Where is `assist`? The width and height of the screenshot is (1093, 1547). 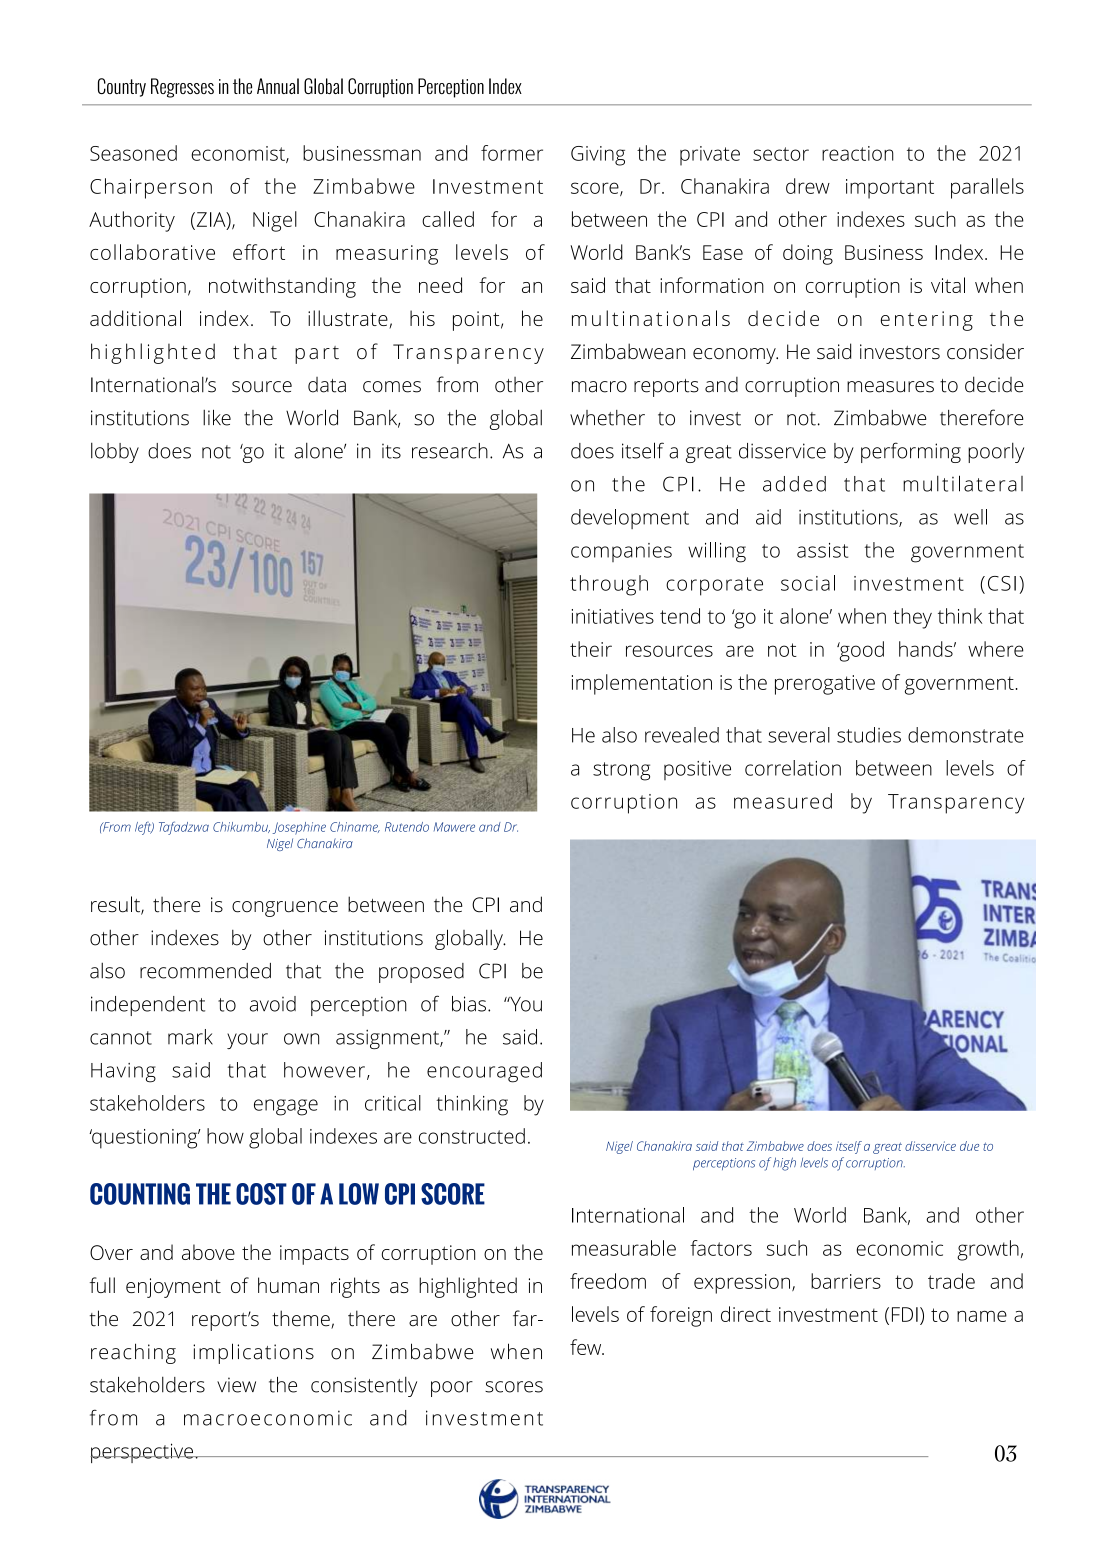 assist is located at coordinates (822, 550).
